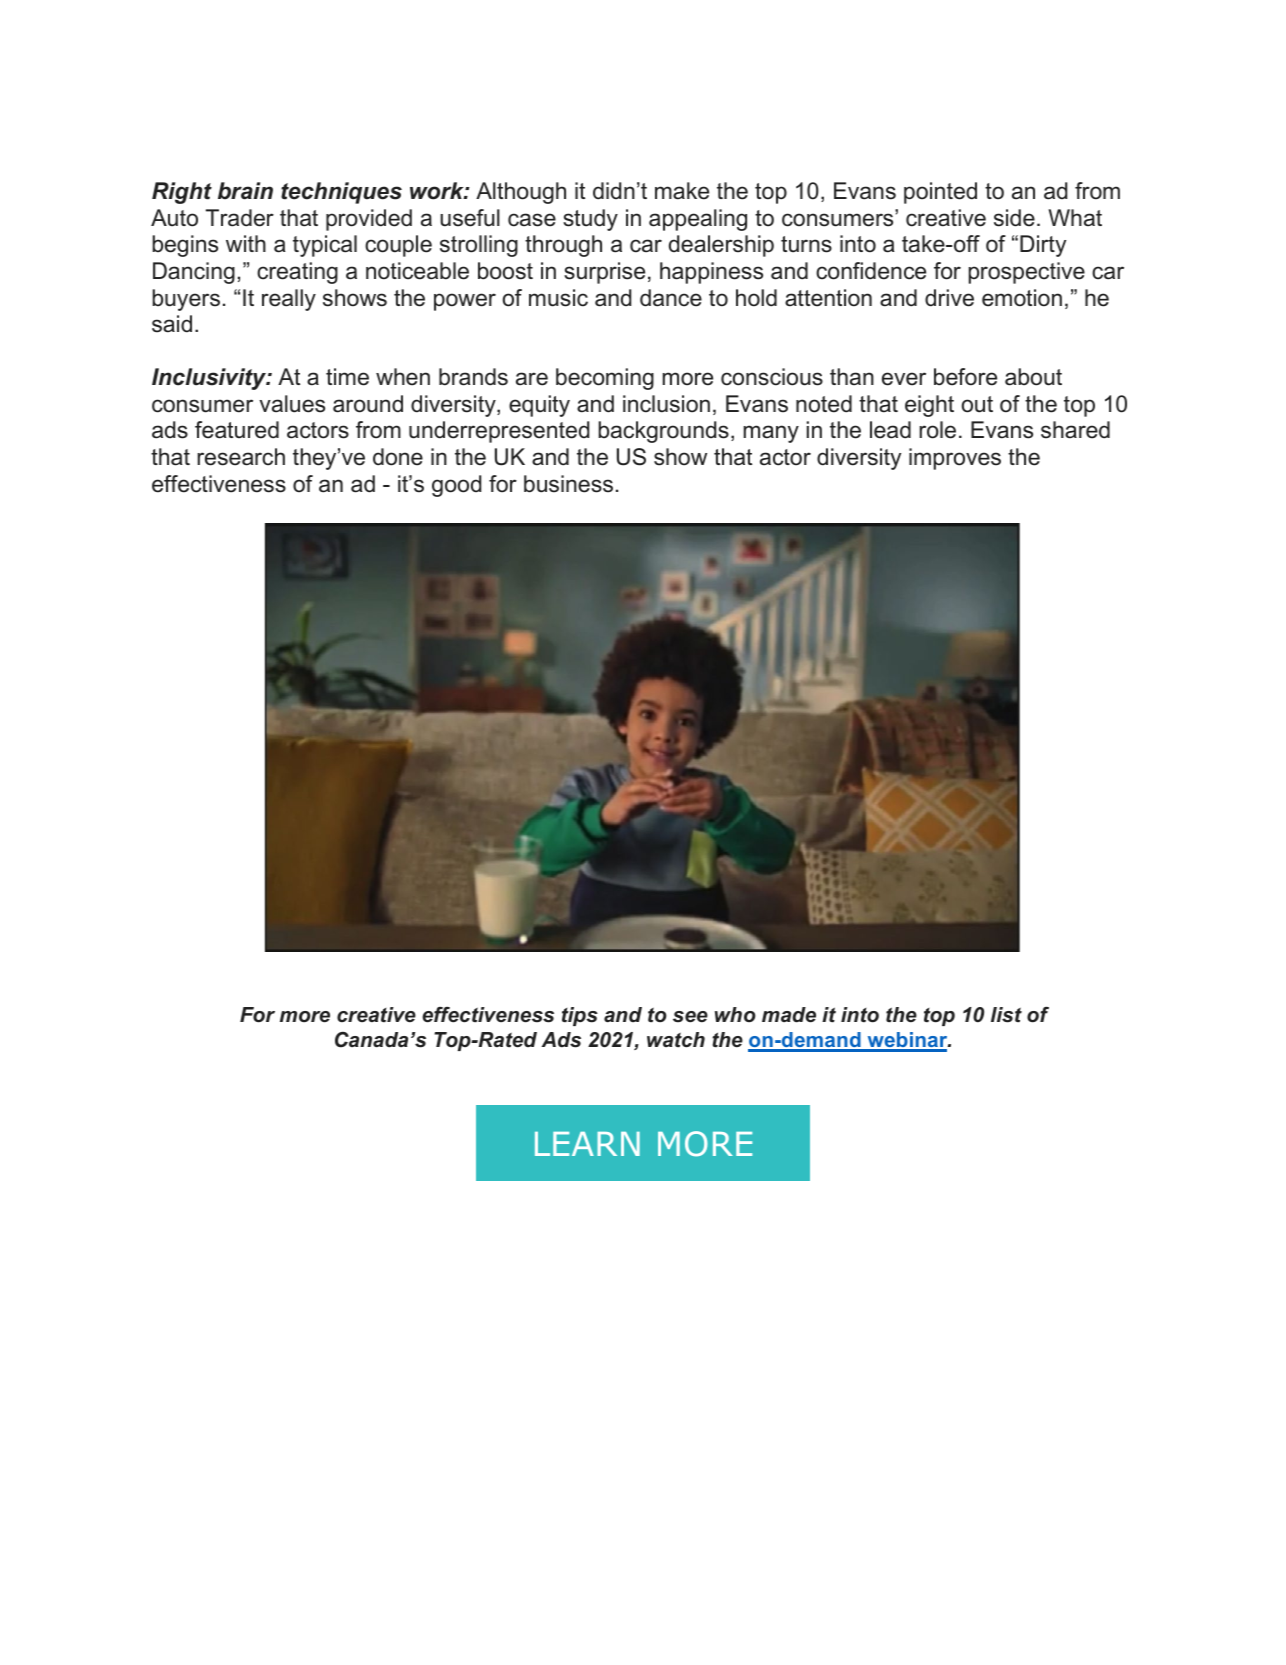 The width and height of the screenshot is (1286, 1665). What do you see at coordinates (240, 218) in the screenshot?
I see `Trader` at bounding box center [240, 218].
